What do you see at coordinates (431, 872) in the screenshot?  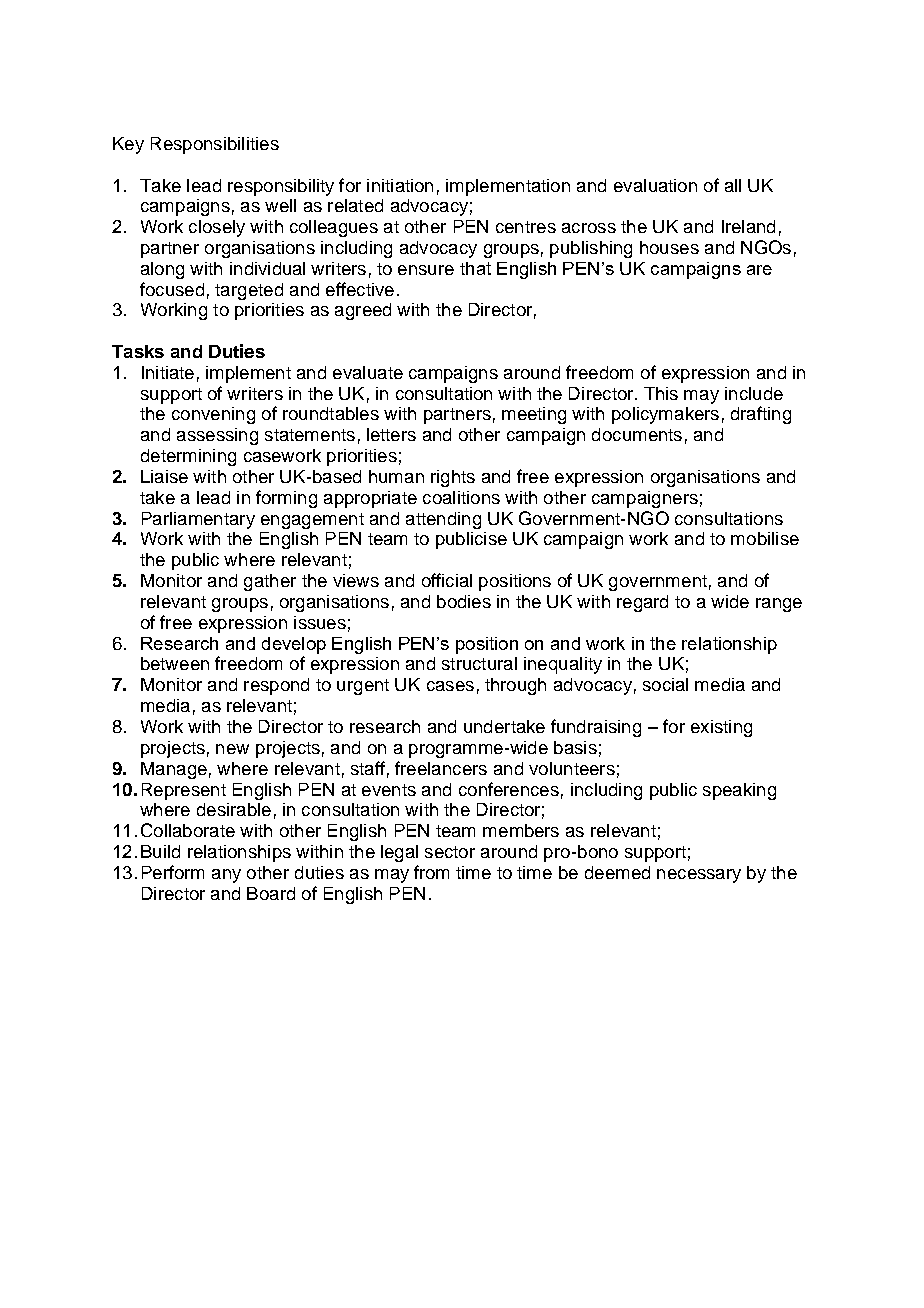 I see `from` at bounding box center [431, 872].
